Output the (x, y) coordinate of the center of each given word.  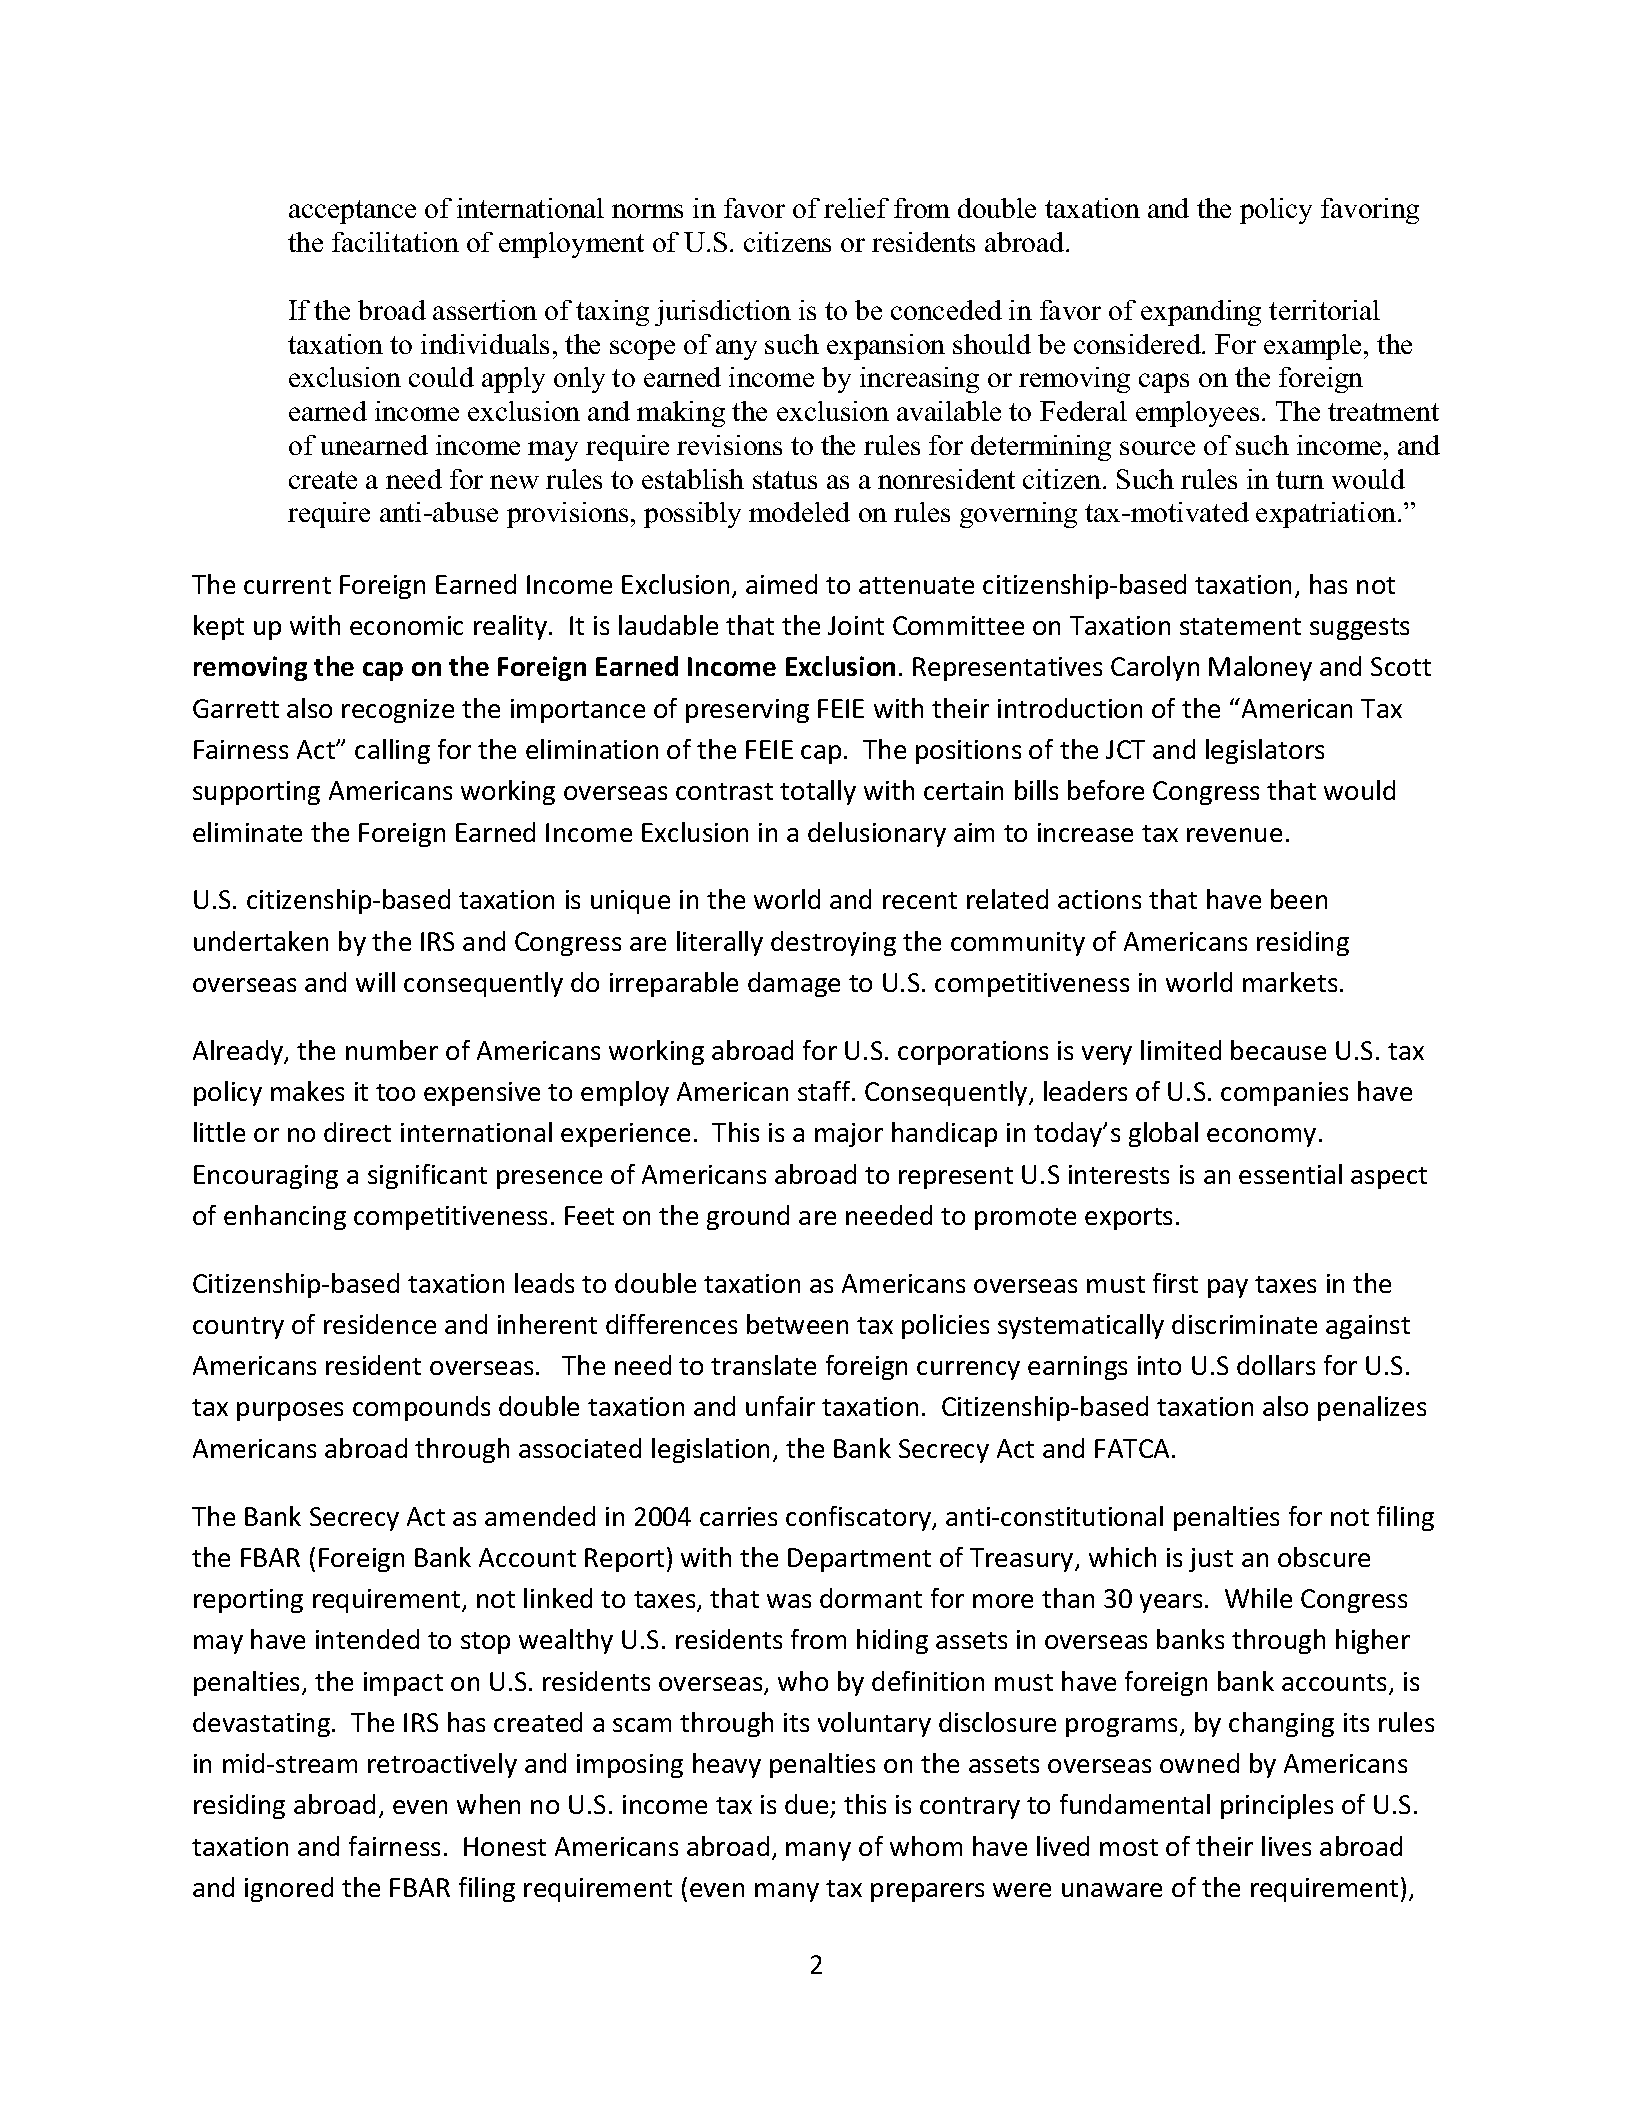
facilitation (395, 242)
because (1278, 1050)
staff (825, 1091)
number (392, 1050)
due (806, 1804)
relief (856, 208)
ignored (289, 1889)
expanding (1201, 313)
